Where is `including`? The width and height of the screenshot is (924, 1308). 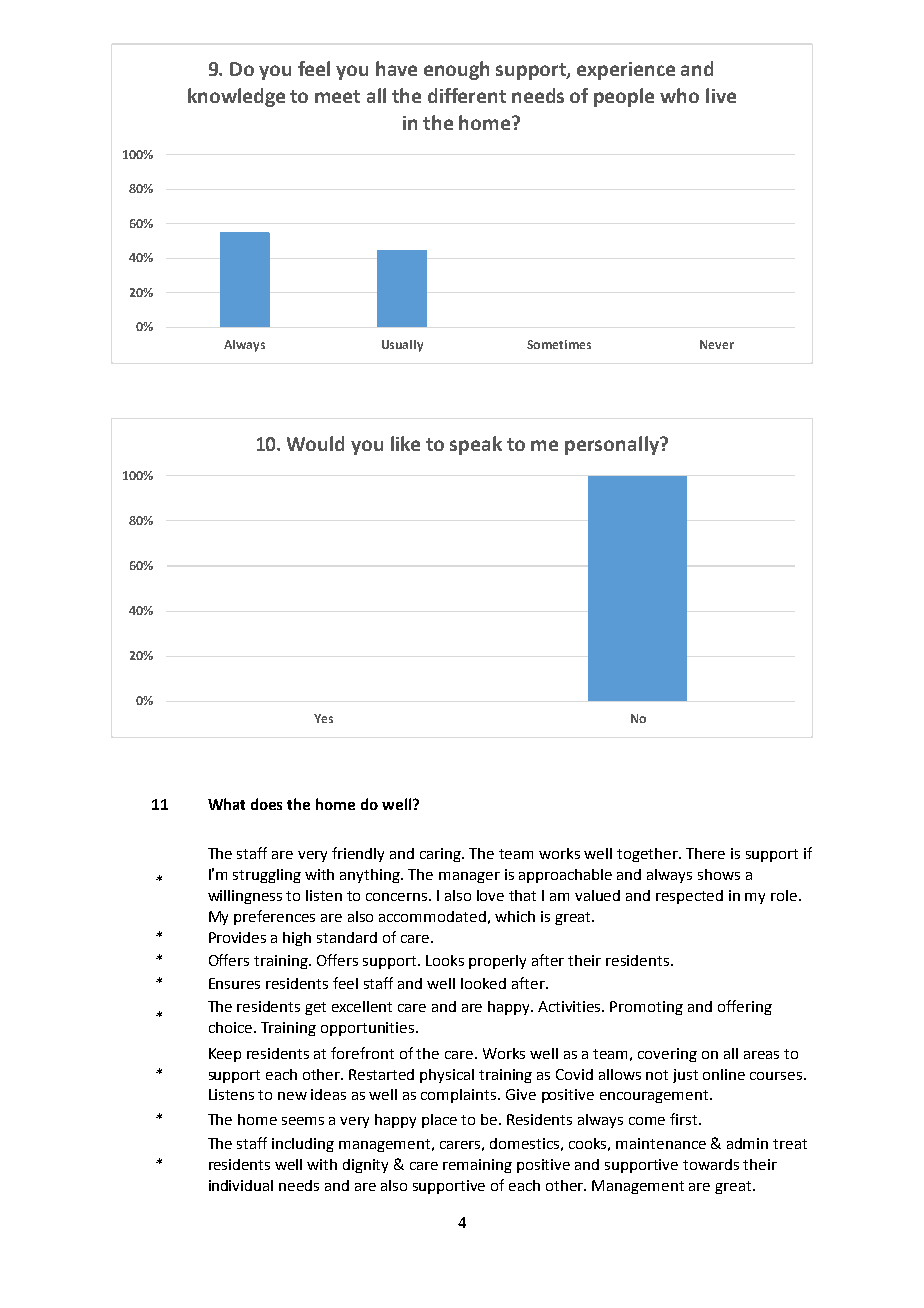
including is located at coordinates (303, 1145).
